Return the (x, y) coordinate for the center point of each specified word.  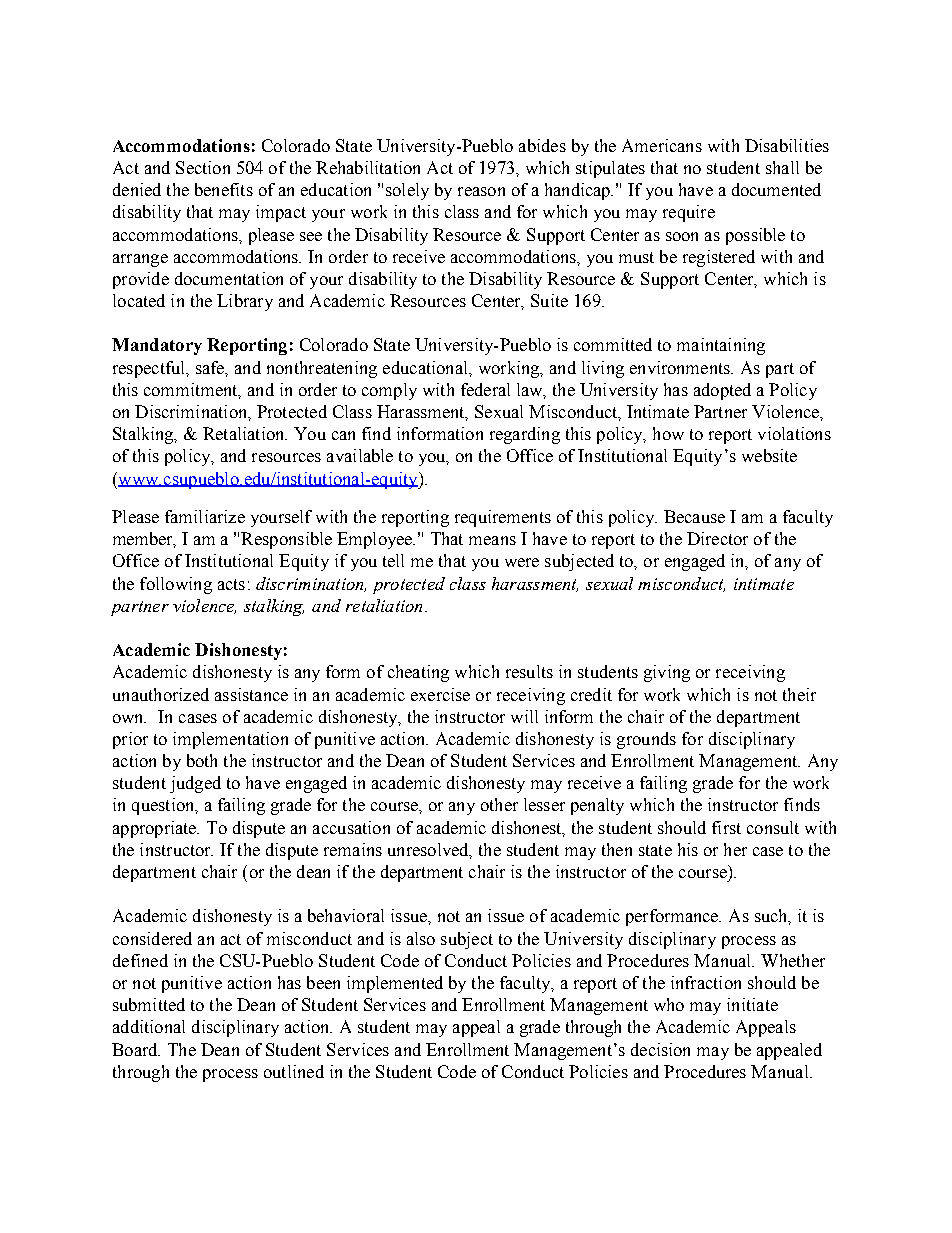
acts (231, 584)
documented (776, 189)
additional (149, 1026)
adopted (722, 391)
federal (485, 389)
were (522, 562)
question (164, 806)
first (726, 827)
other (499, 804)
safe (211, 368)
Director (717, 538)
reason (481, 191)
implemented (395, 984)
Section (203, 167)
